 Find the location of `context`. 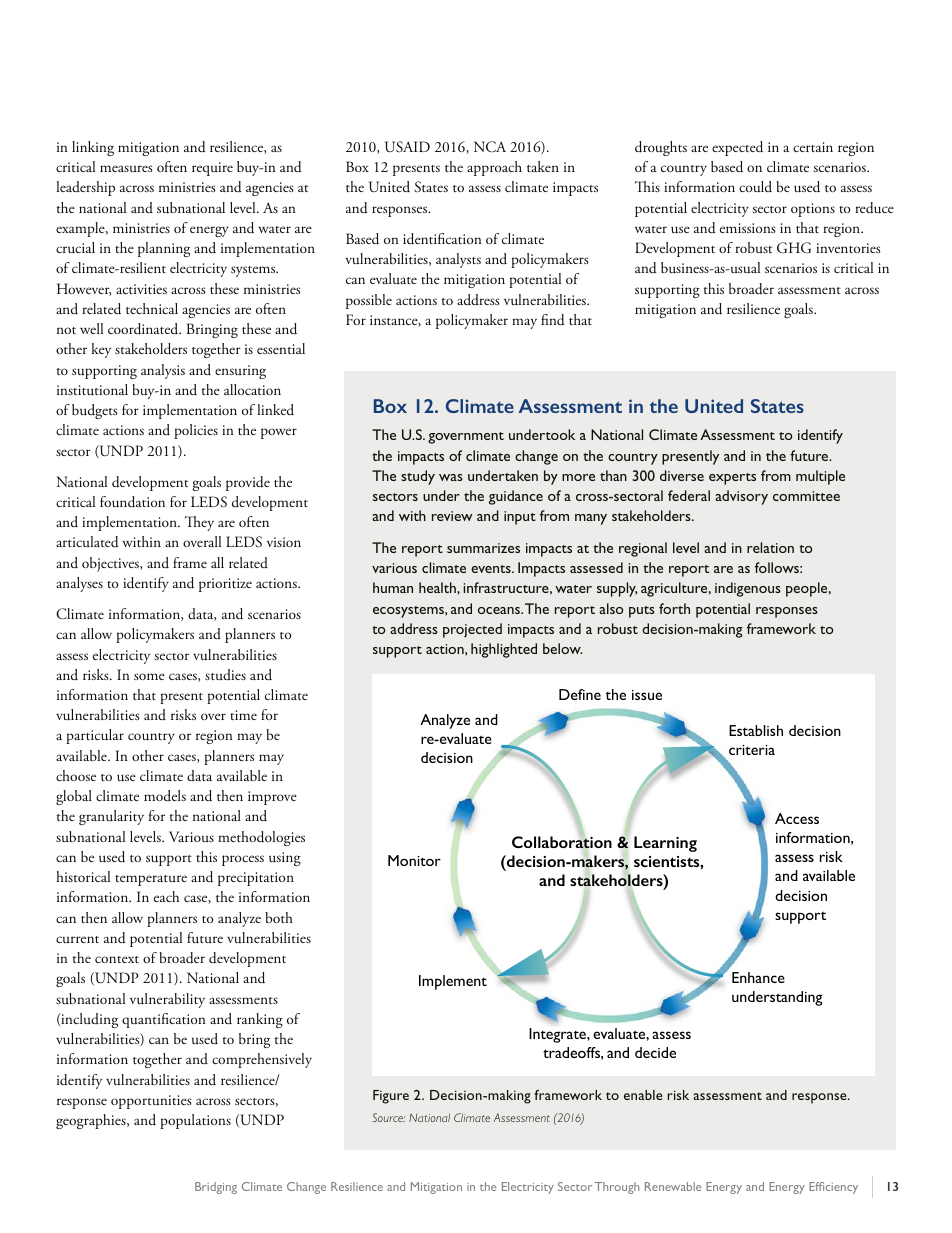

context is located at coordinates (117, 959).
